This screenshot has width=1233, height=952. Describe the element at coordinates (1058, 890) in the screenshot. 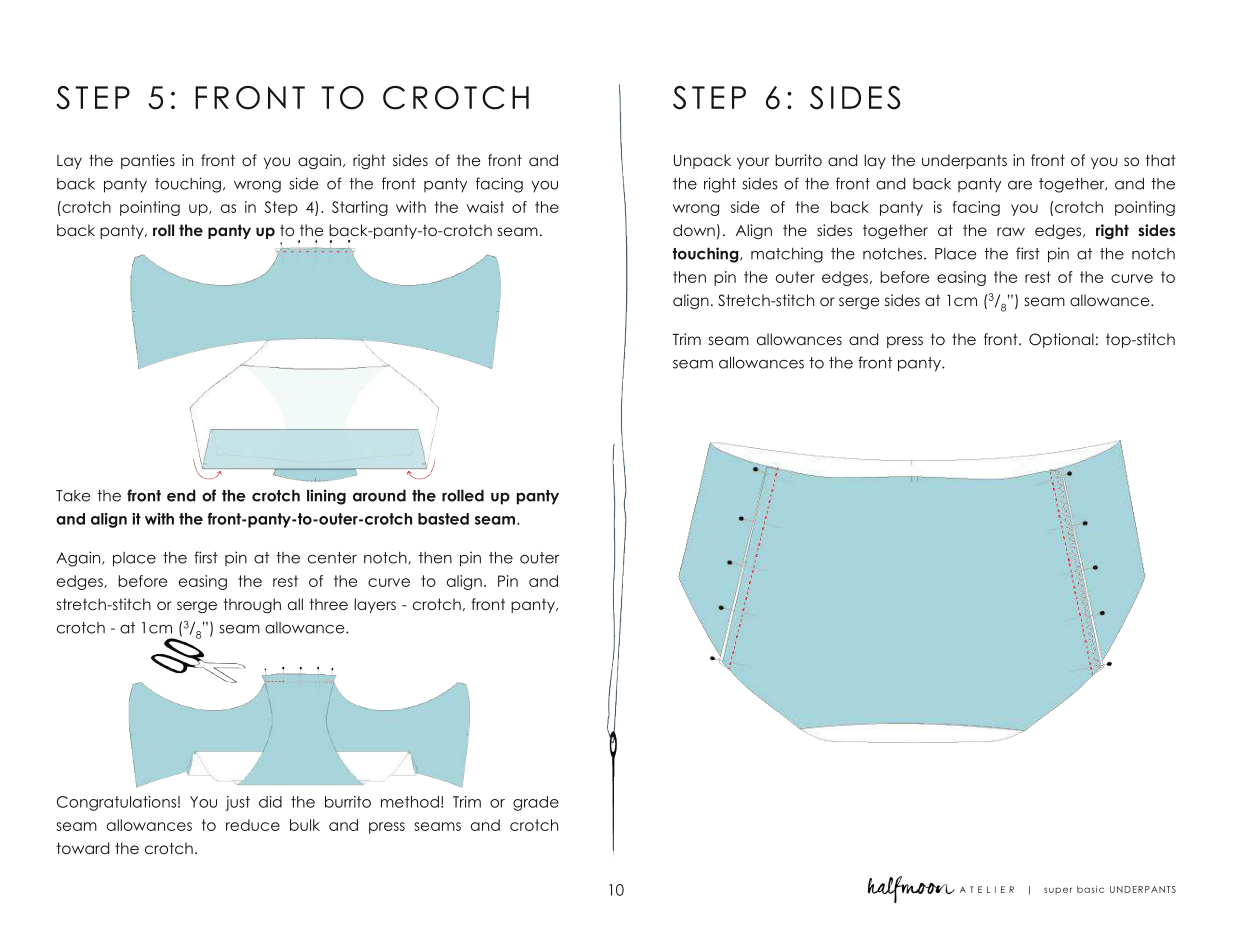

I see `super` at that location.
